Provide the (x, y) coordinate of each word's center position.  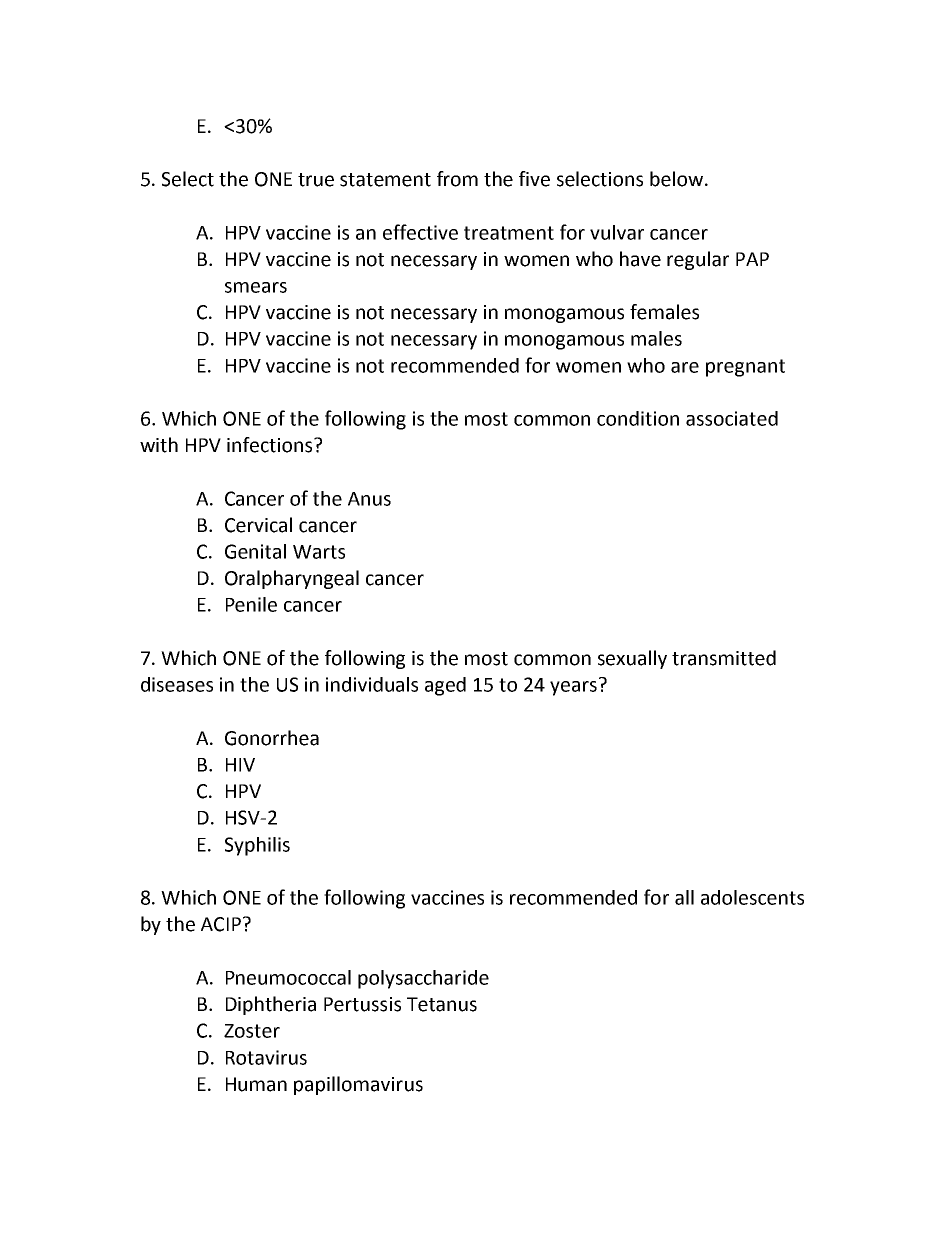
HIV (240, 765)
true (316, 180)
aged (445, 686)
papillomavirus (358, 1085)
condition (638, 418)
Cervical (258, 525)
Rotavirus (266, 1057)
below (678, 179)
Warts (319, 552)
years (573, 688)
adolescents (752, 897)
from (457, 179)
